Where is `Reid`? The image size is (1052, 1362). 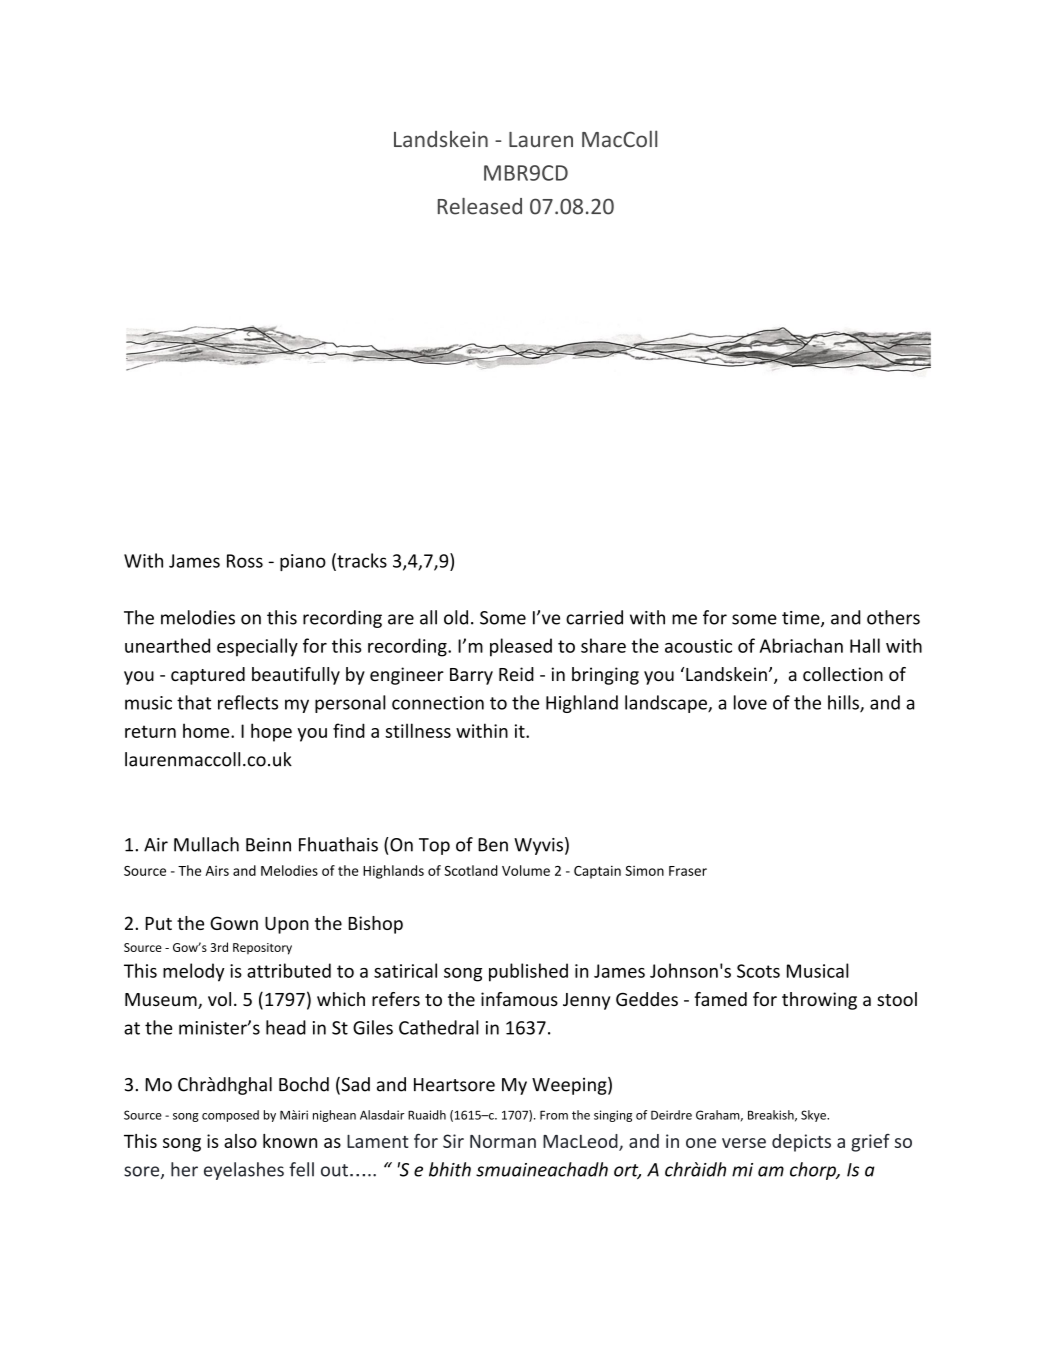 Reid is located at coordinates (516, 674).
